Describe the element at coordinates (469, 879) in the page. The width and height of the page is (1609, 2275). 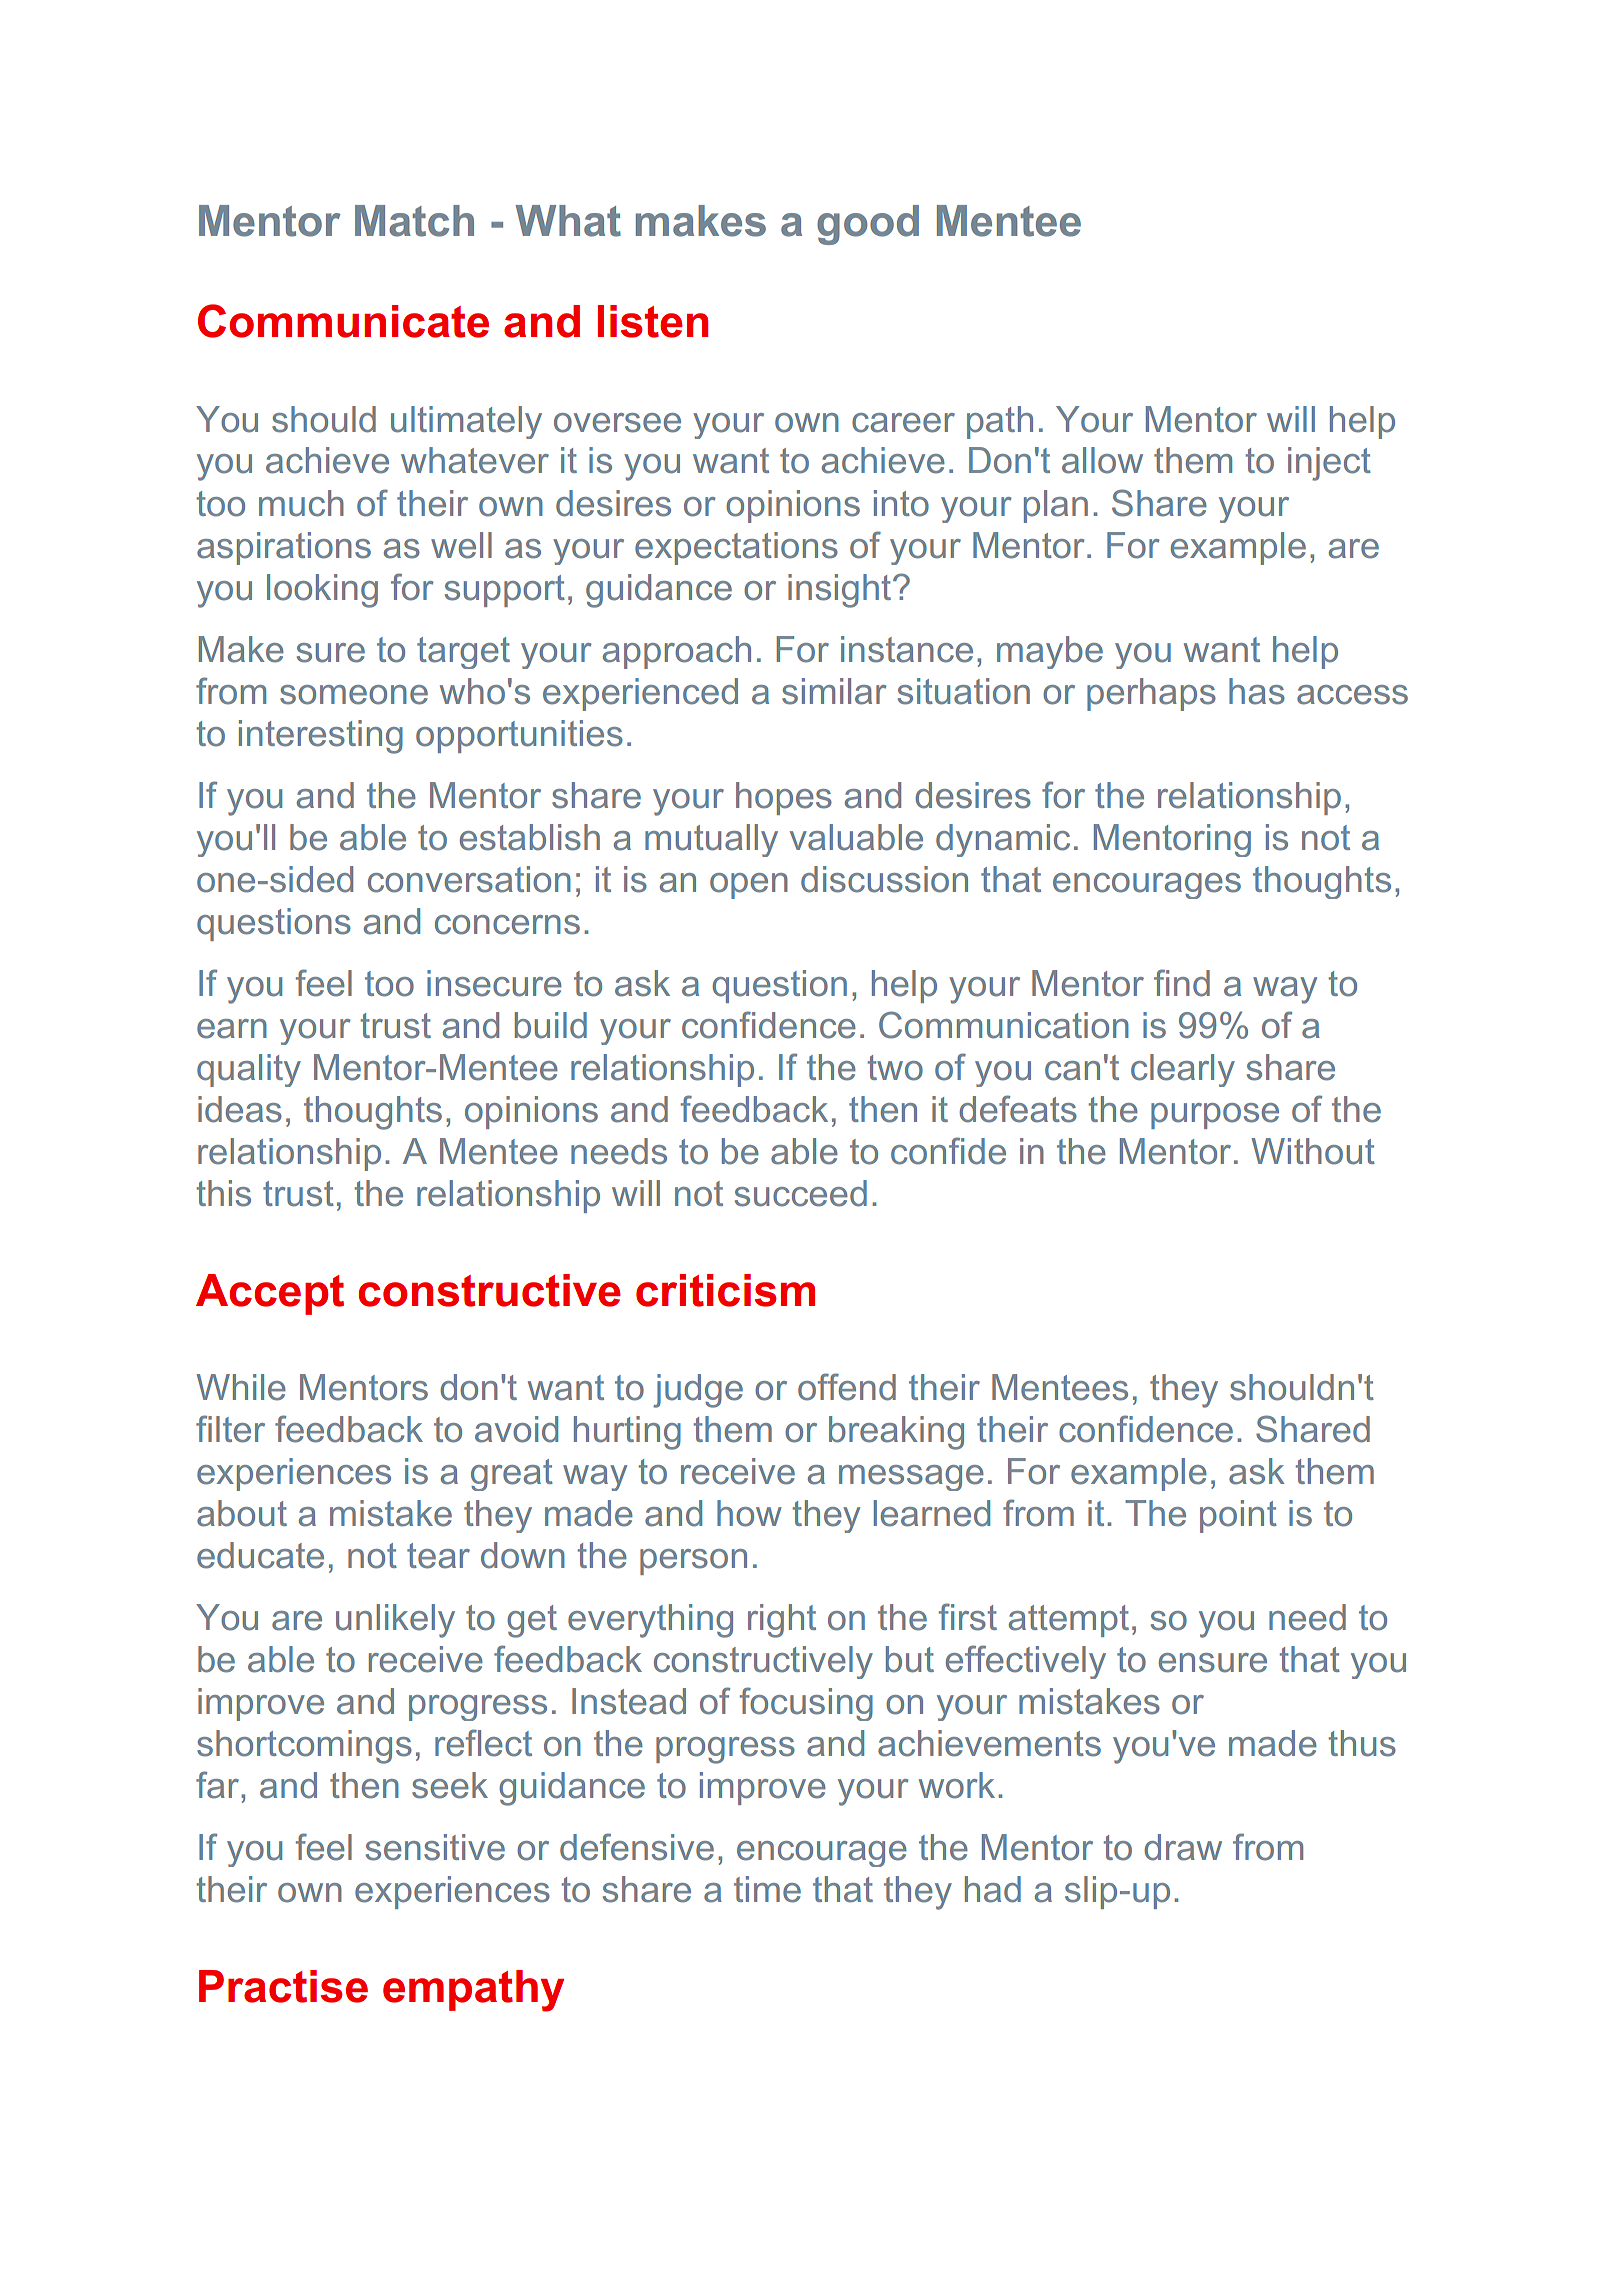
I see `conversation` at that location.
